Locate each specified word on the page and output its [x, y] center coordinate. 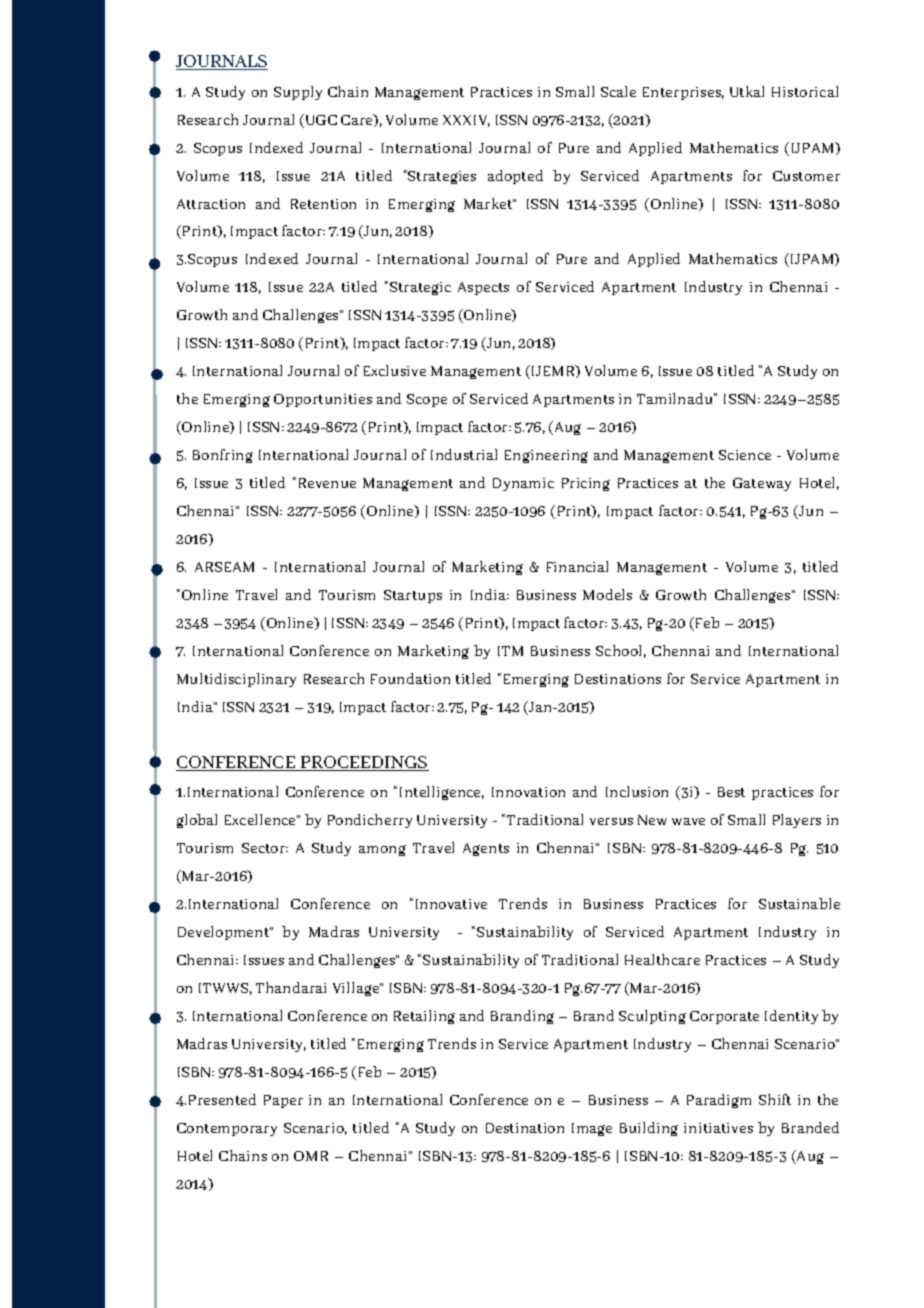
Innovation [528, 792]
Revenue [325, 482]
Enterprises [683, 93]
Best [731, 792]
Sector [265, 848]
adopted [515, 177]
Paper [283, 1101]
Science [745, 455]
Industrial [464, 454]
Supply [298, 93]
